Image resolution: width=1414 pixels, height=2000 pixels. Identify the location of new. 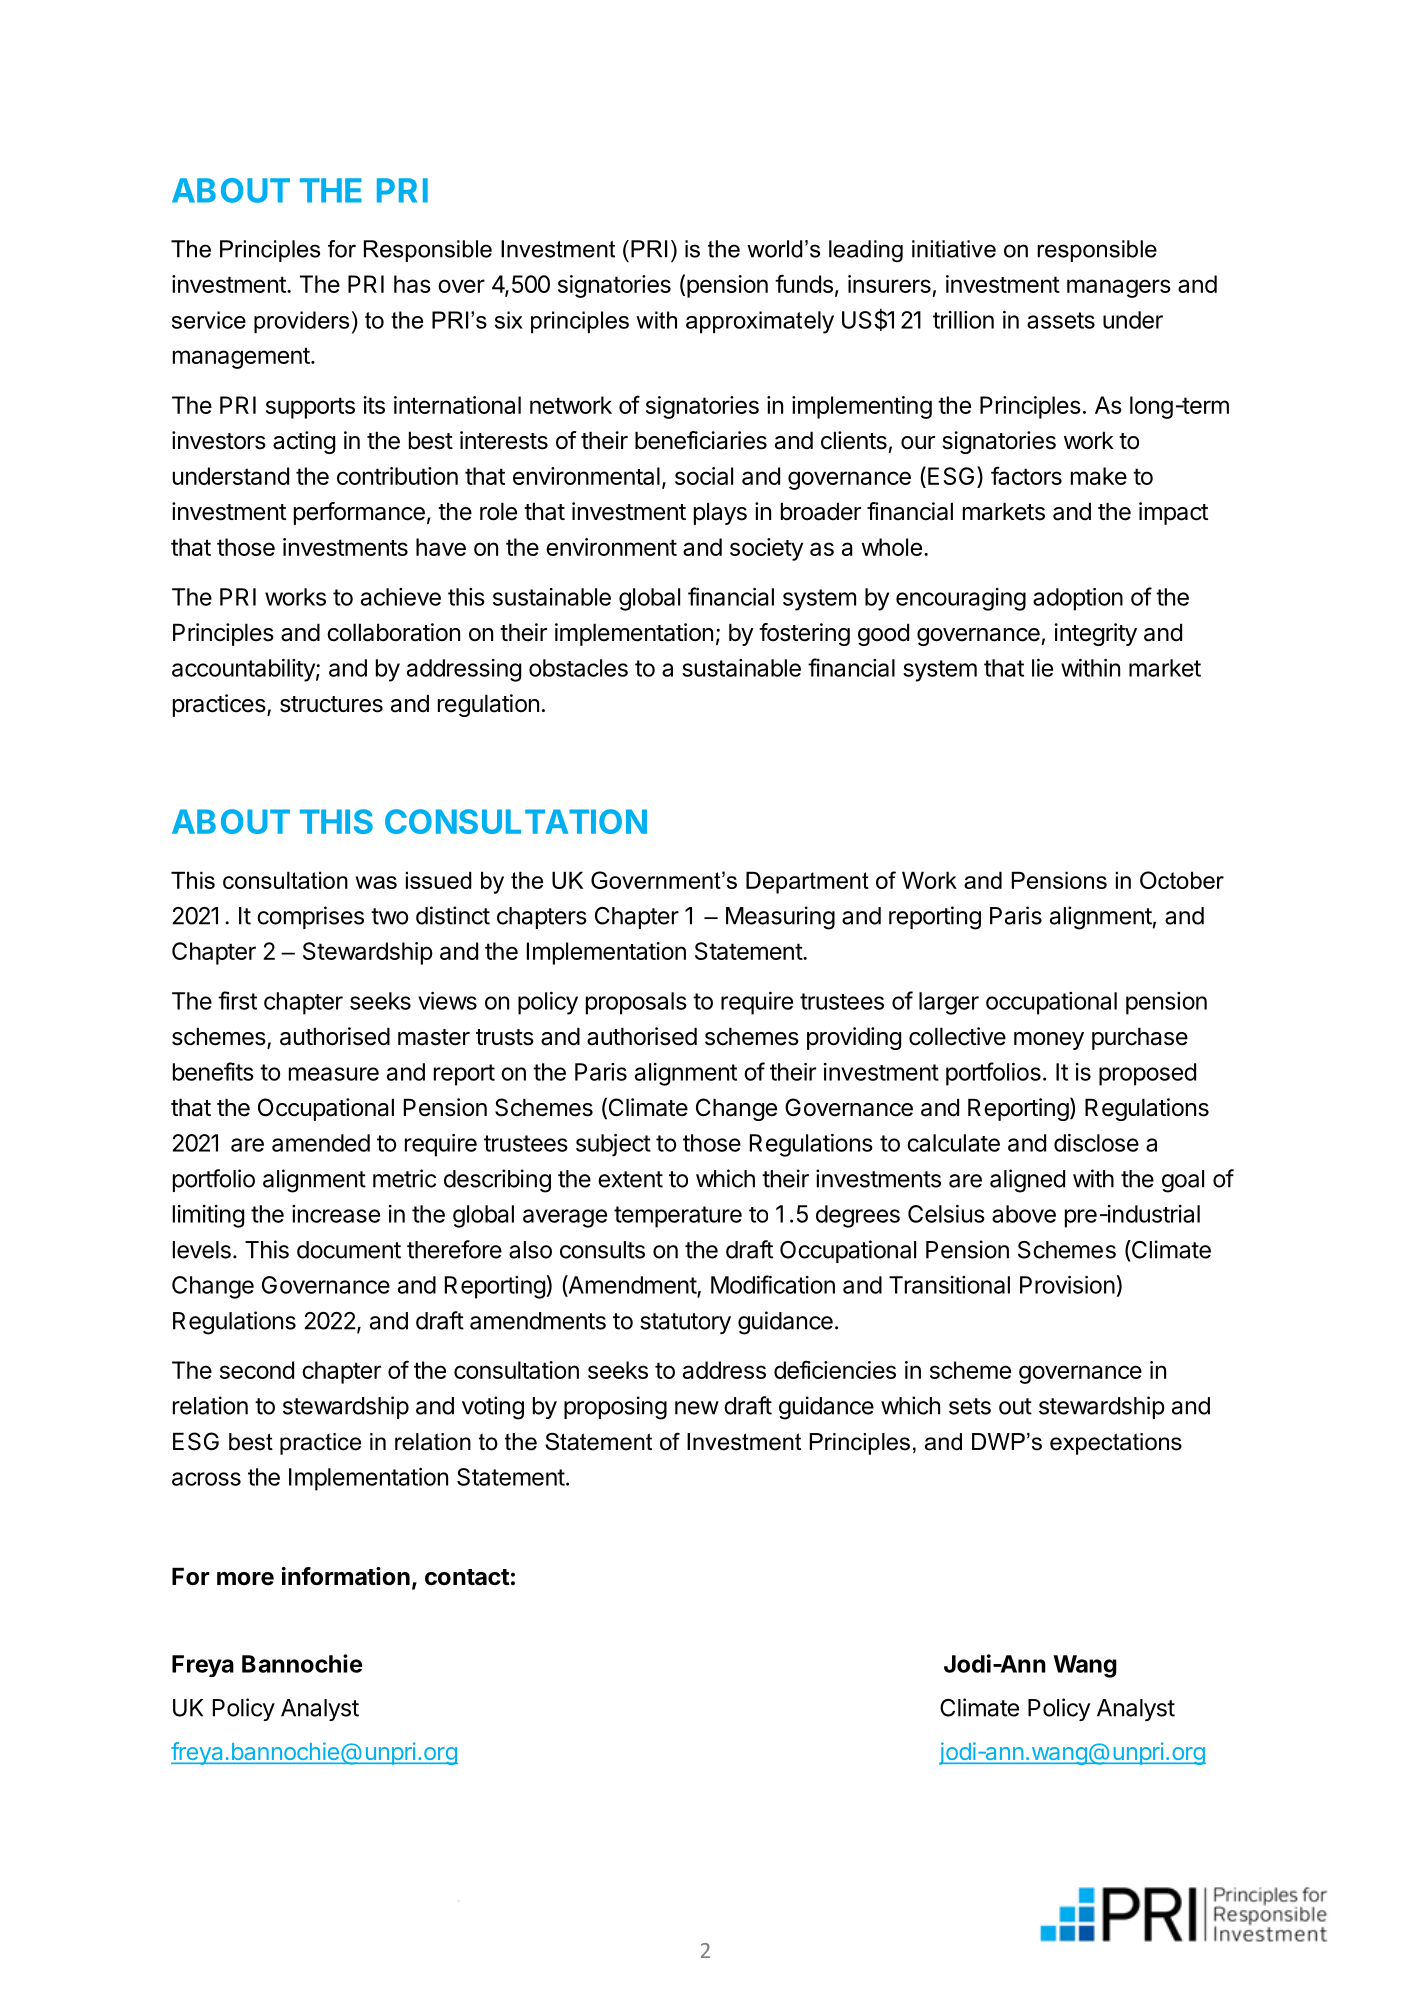
(697, 1408).
